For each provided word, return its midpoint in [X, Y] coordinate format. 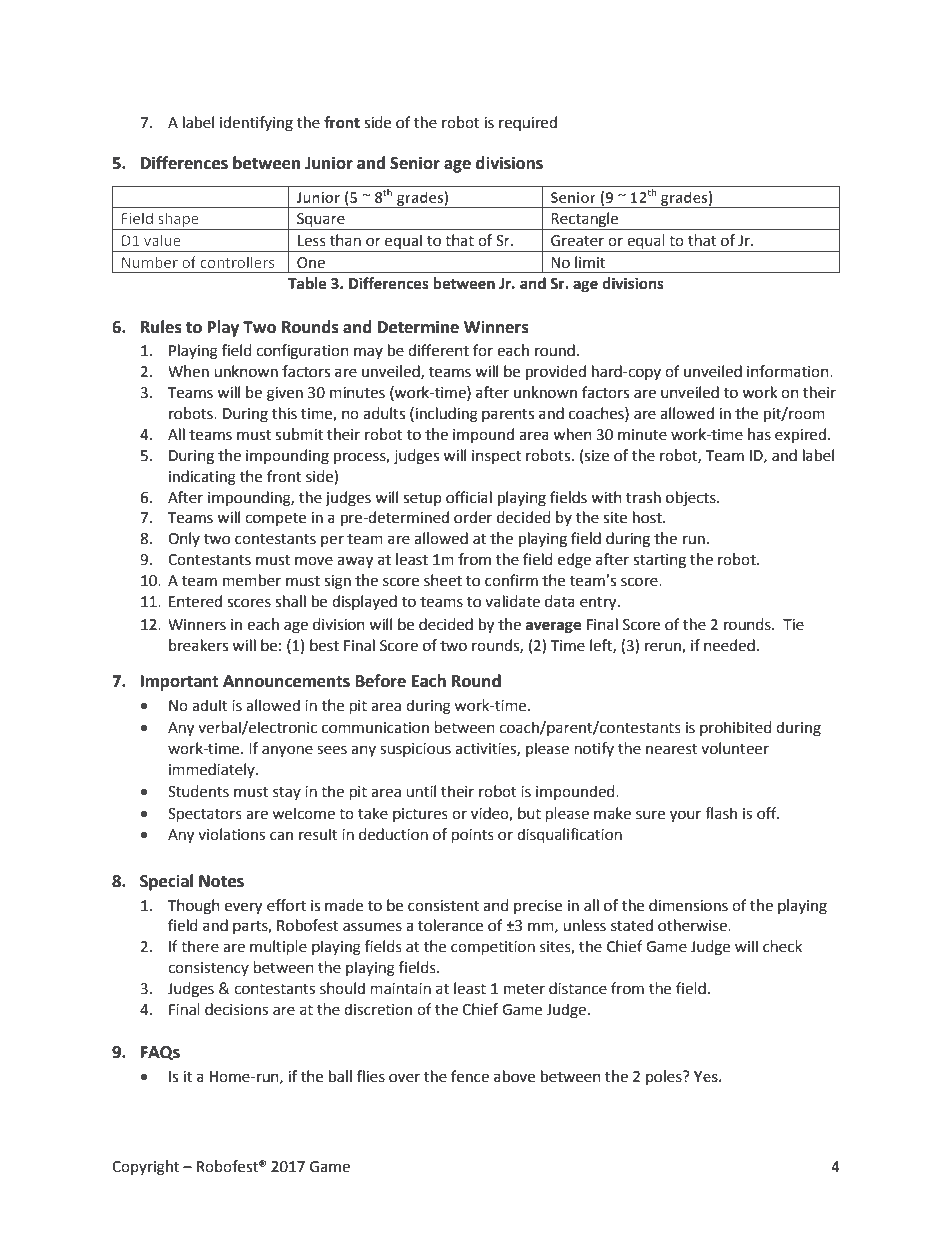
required [528, 123]
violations [231, 834]
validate [512, 601]
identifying [256, 124]
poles [665, 1077]
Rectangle [585, 221]
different [438, 350]
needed [729, 645]
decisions [236, 1009]
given [285, 394]
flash [721, 813]
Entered [195, 601]
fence [470, 1076]
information [789, 371]
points [473, 836]
